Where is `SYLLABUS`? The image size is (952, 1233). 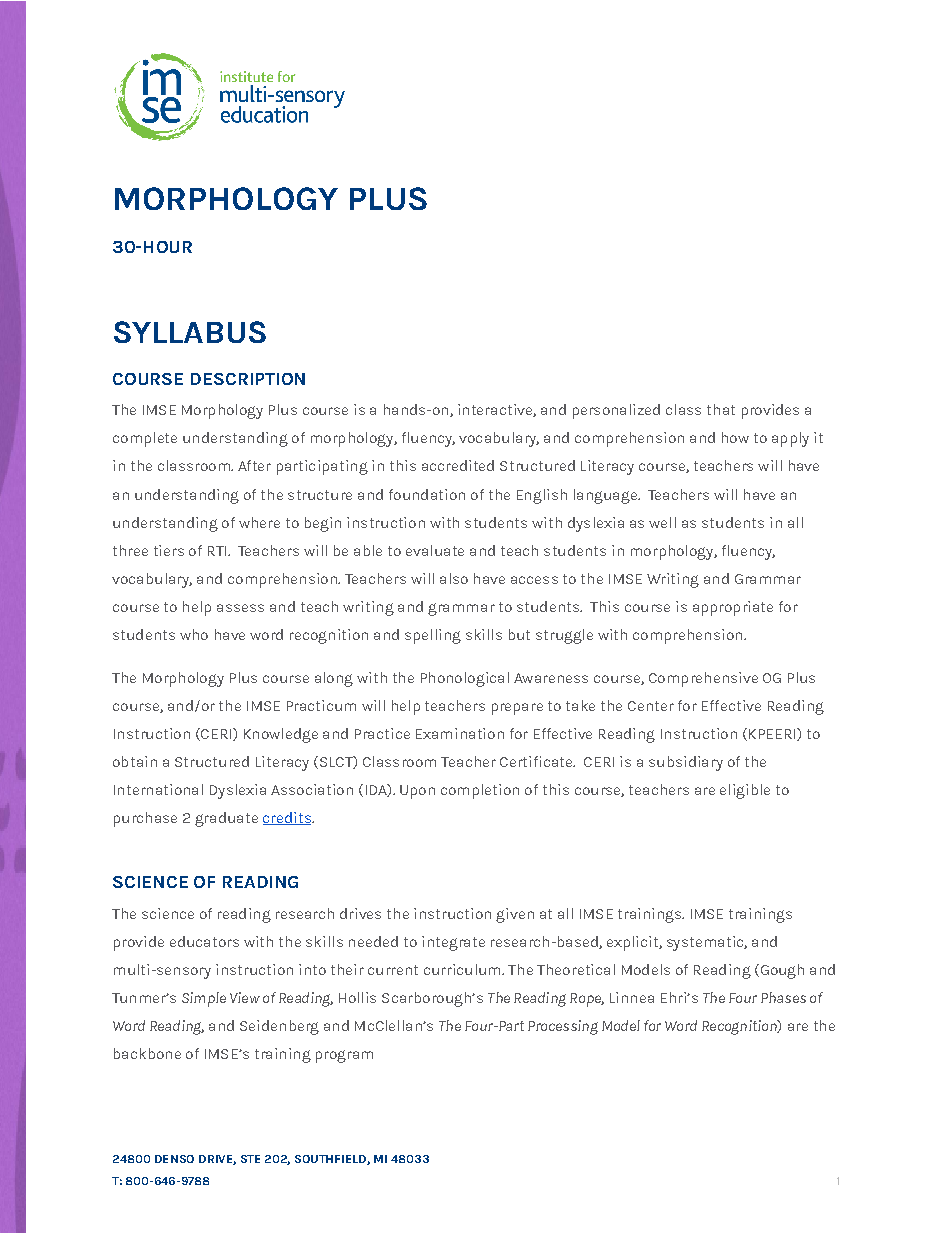
SYLLABUS is located at coordinates (190, 332).
